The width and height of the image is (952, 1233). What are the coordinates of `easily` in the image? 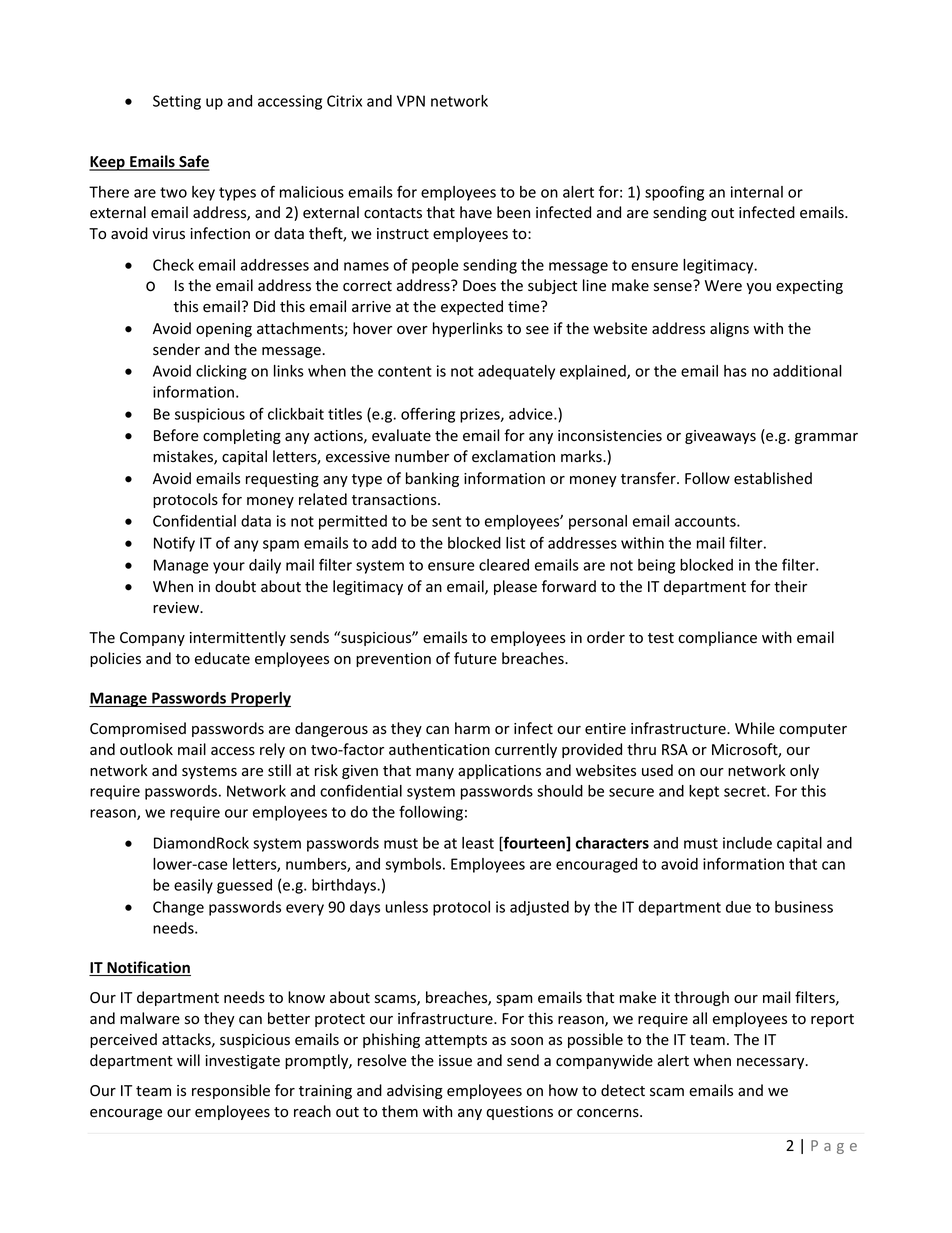 It's located at (193, 886).
